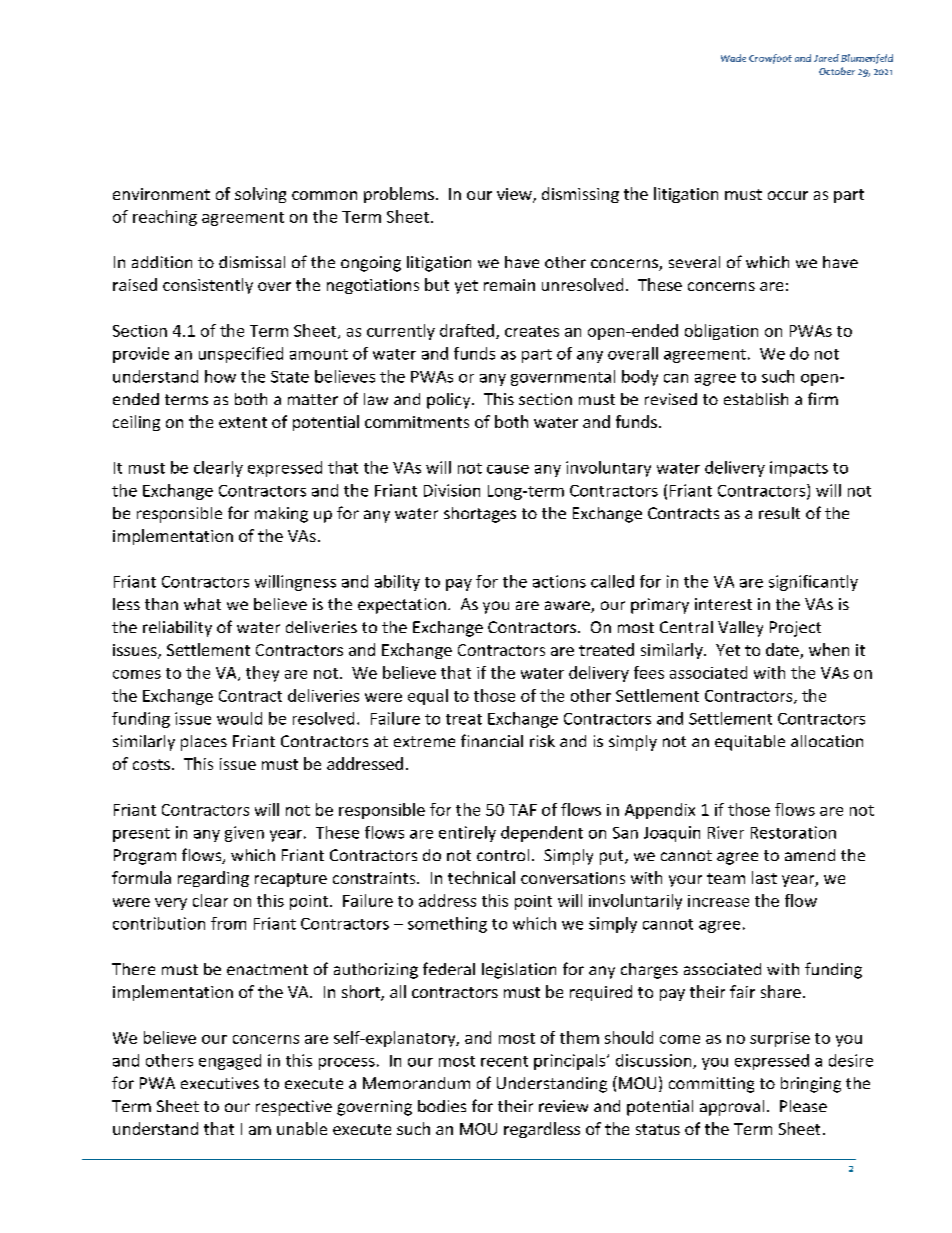 This screenshot has width=952, height=1233. I want to click on interest, so click(723, 604).
